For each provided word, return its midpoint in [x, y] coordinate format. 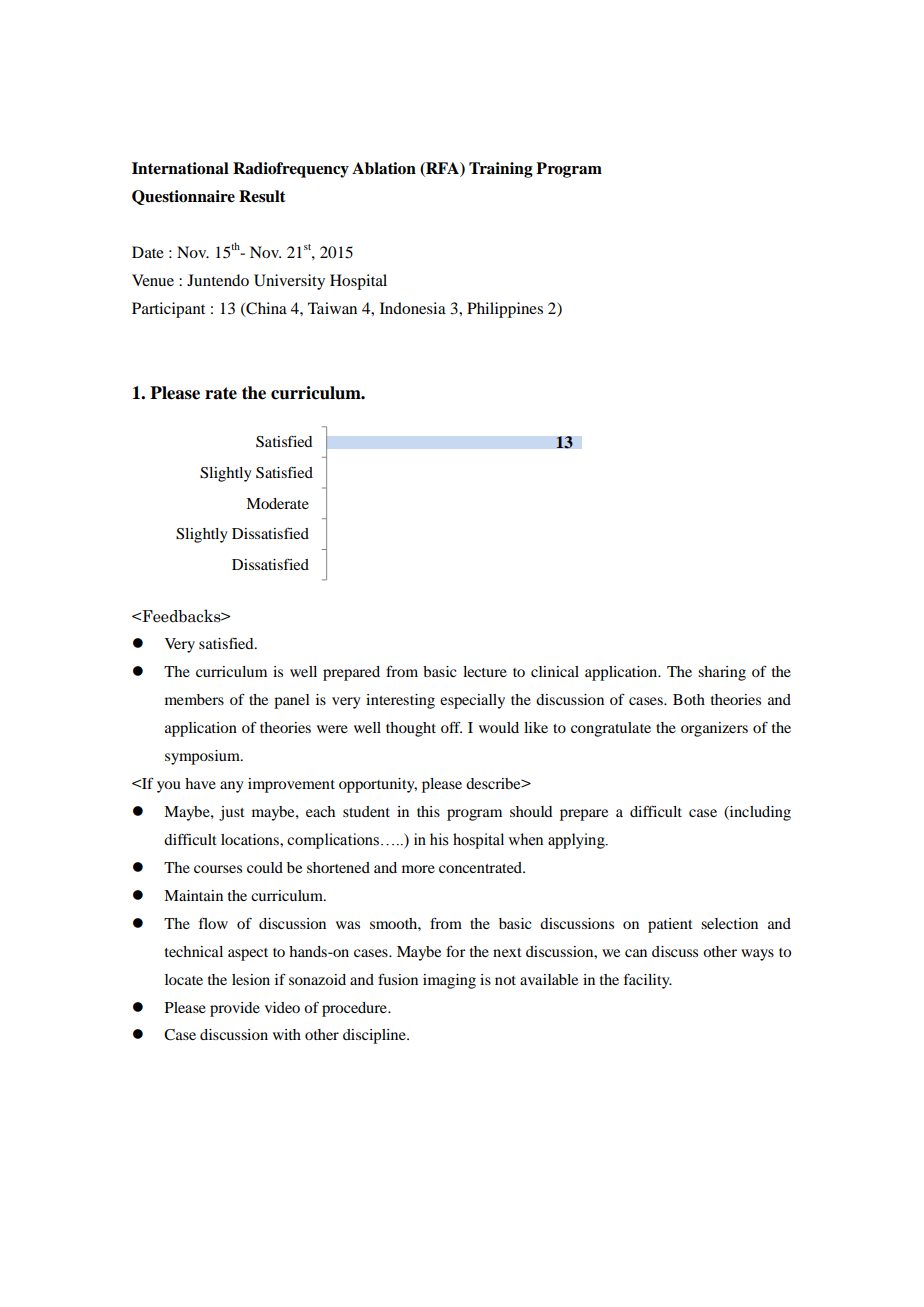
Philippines [505, 310]
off [451, 727]
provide [235, 1009]
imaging [449, 981]
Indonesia [413, 308]
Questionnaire [183, 197]
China [265, 309]
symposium [203, 757]
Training [501, 170]
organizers [714, 729]
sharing [722, 673]
